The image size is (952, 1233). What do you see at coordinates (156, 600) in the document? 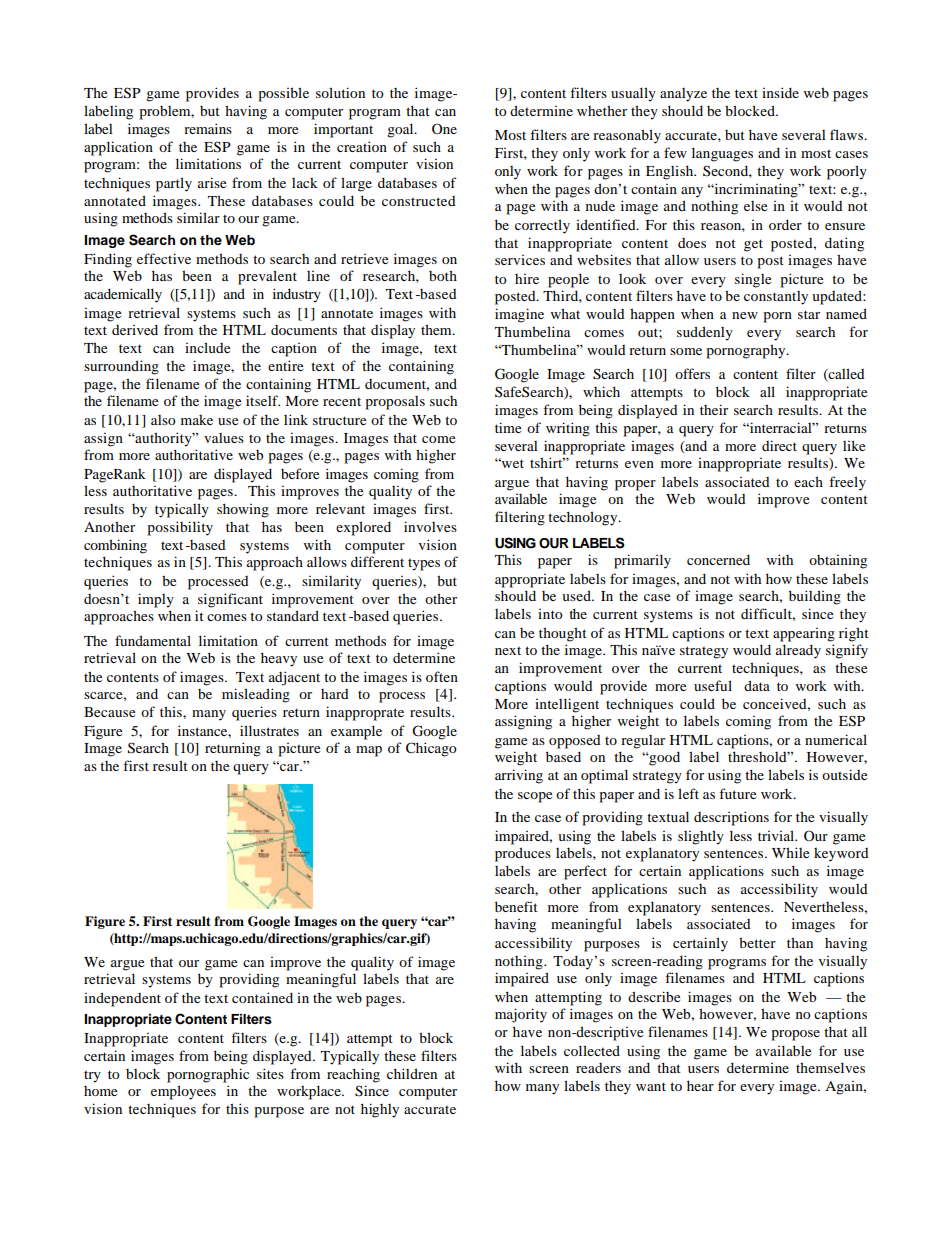
I see `imply` at bounding box center [156, 600].
